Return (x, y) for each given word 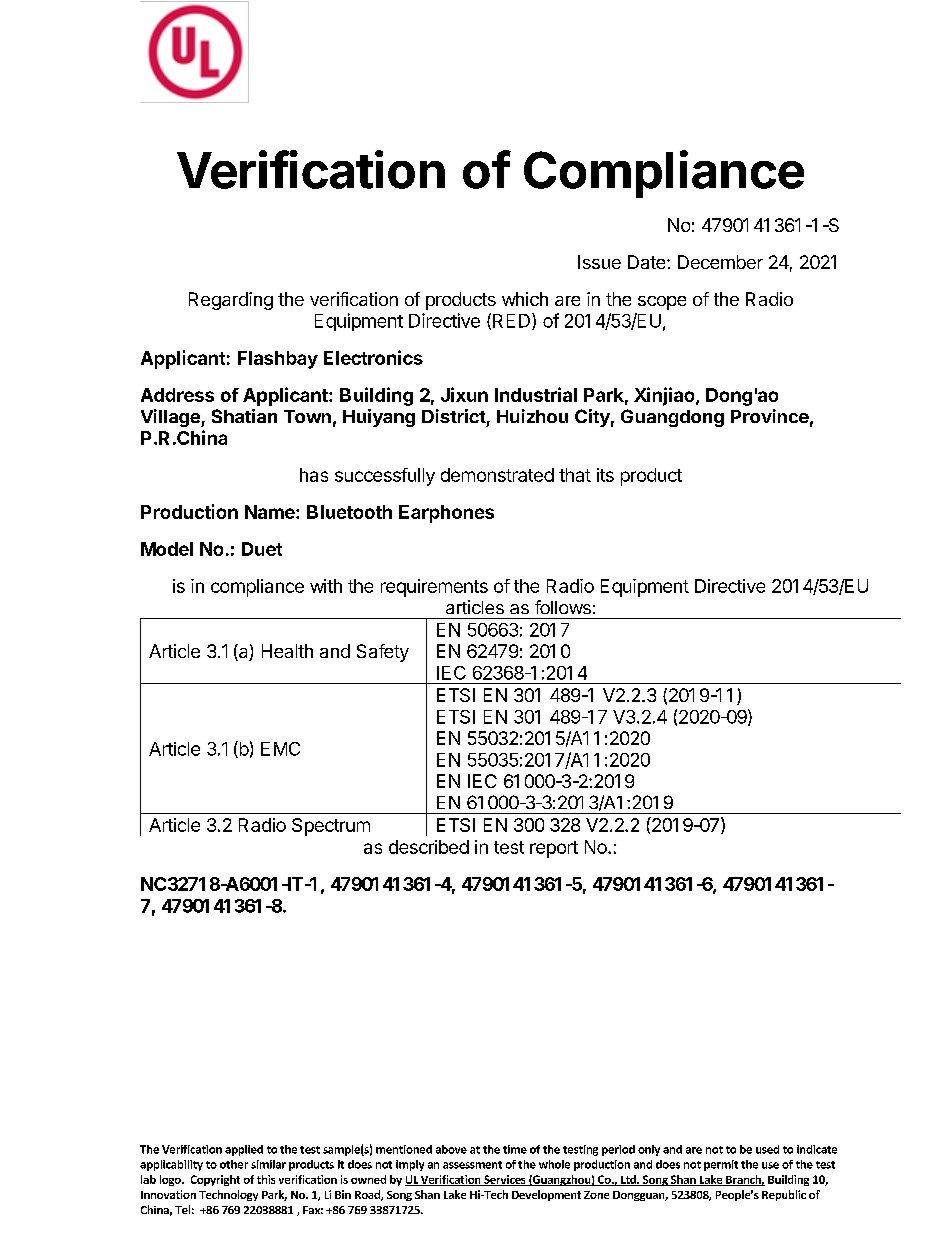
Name (271, 512)
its (605, 475)
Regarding (231, 301)
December (720, 262)
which (525, 299)
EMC (280, 749)
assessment (472, 1165)
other (234, 1164)
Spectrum (331, 827)
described (429, 847)
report (554, 849)
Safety (383, 653)
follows (563, 607)
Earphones (446, 514)
